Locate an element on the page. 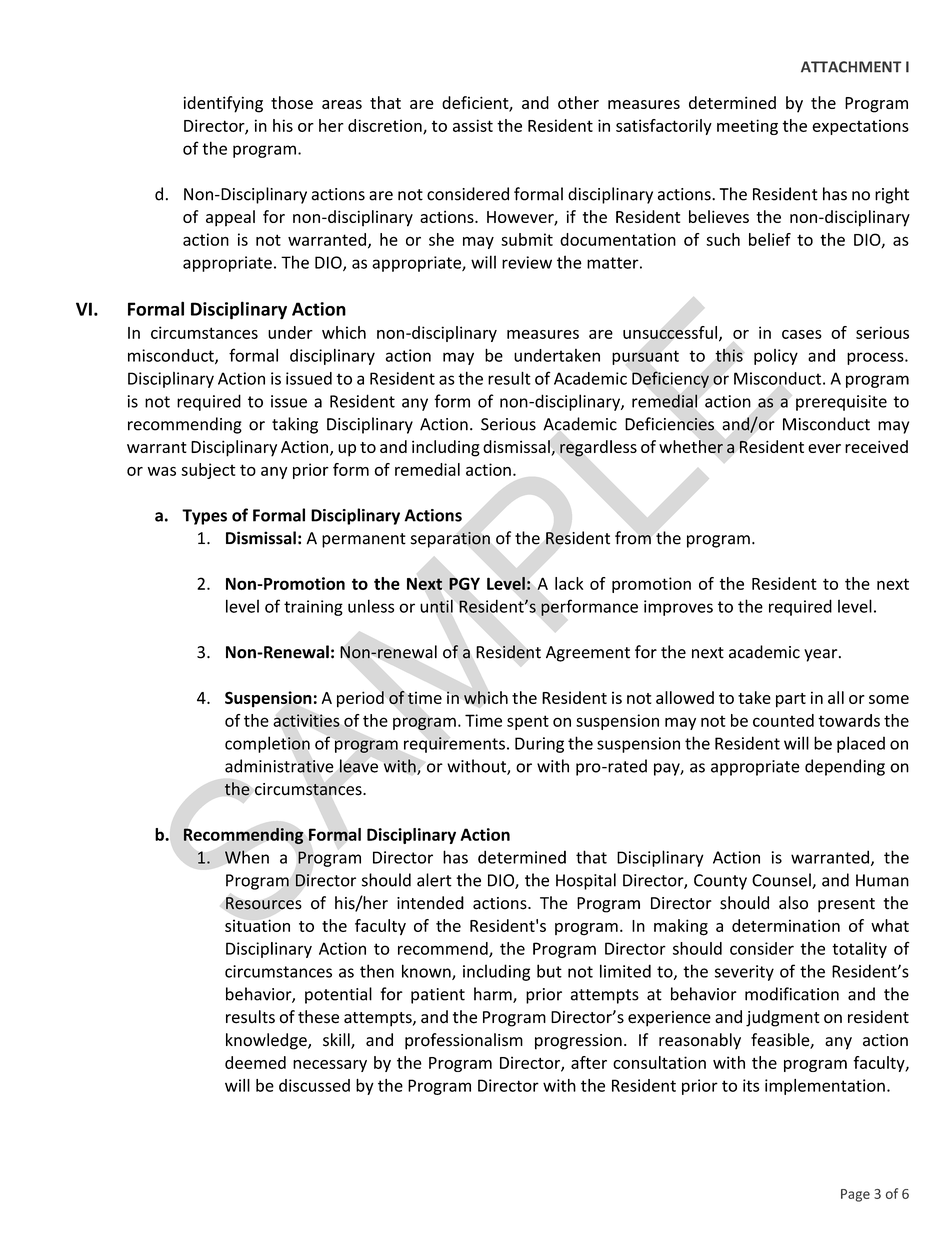 This document has width=952, height=1233. received is located at coordinates (876, 446).
